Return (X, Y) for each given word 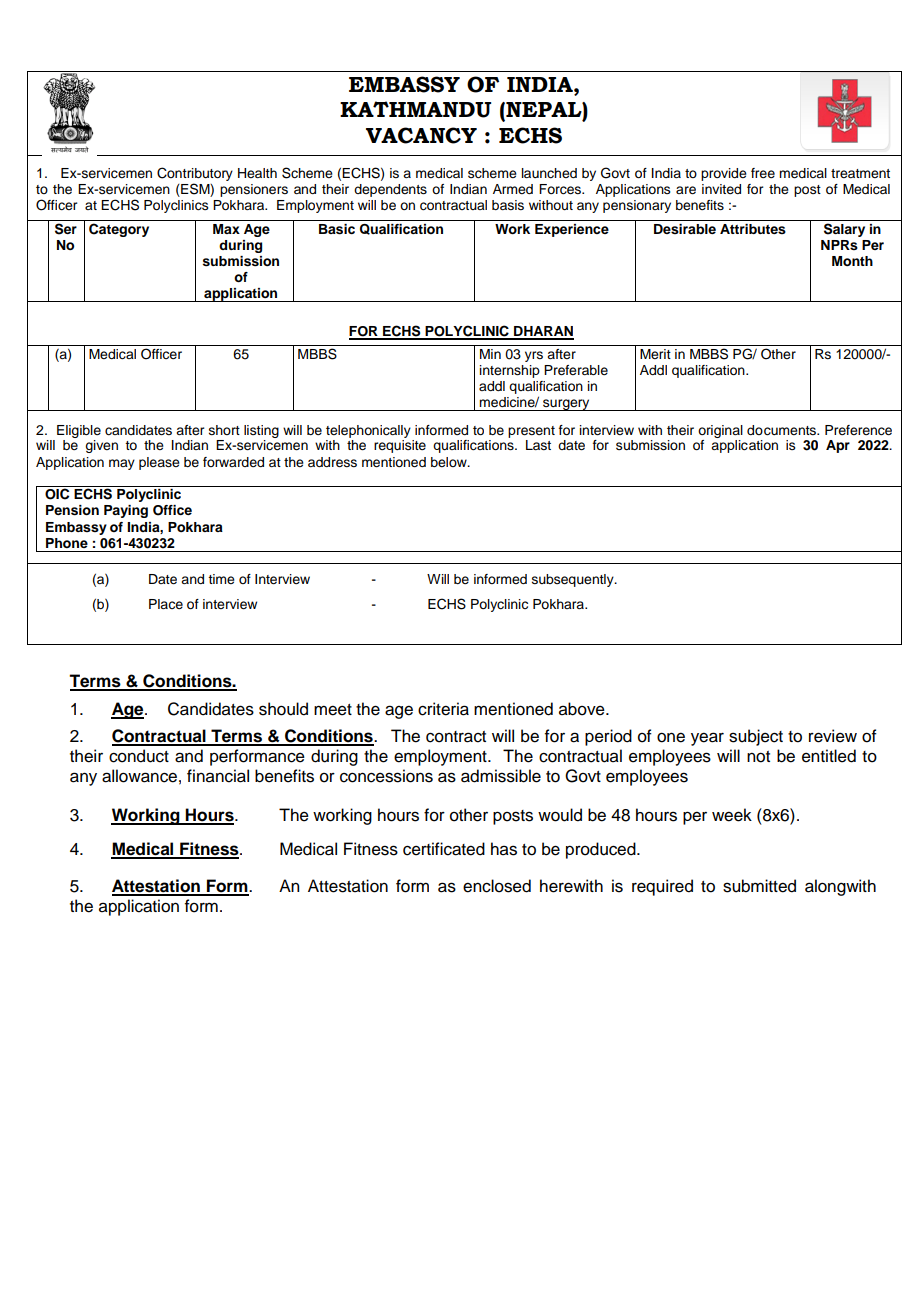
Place (166, 604)
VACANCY (421, 135)
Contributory (195, 175)
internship (510, 371)
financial (218, 776)
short (224, 430)
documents (783, 430)
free (763, 173)
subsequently (574, 580)
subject (756, 737)
